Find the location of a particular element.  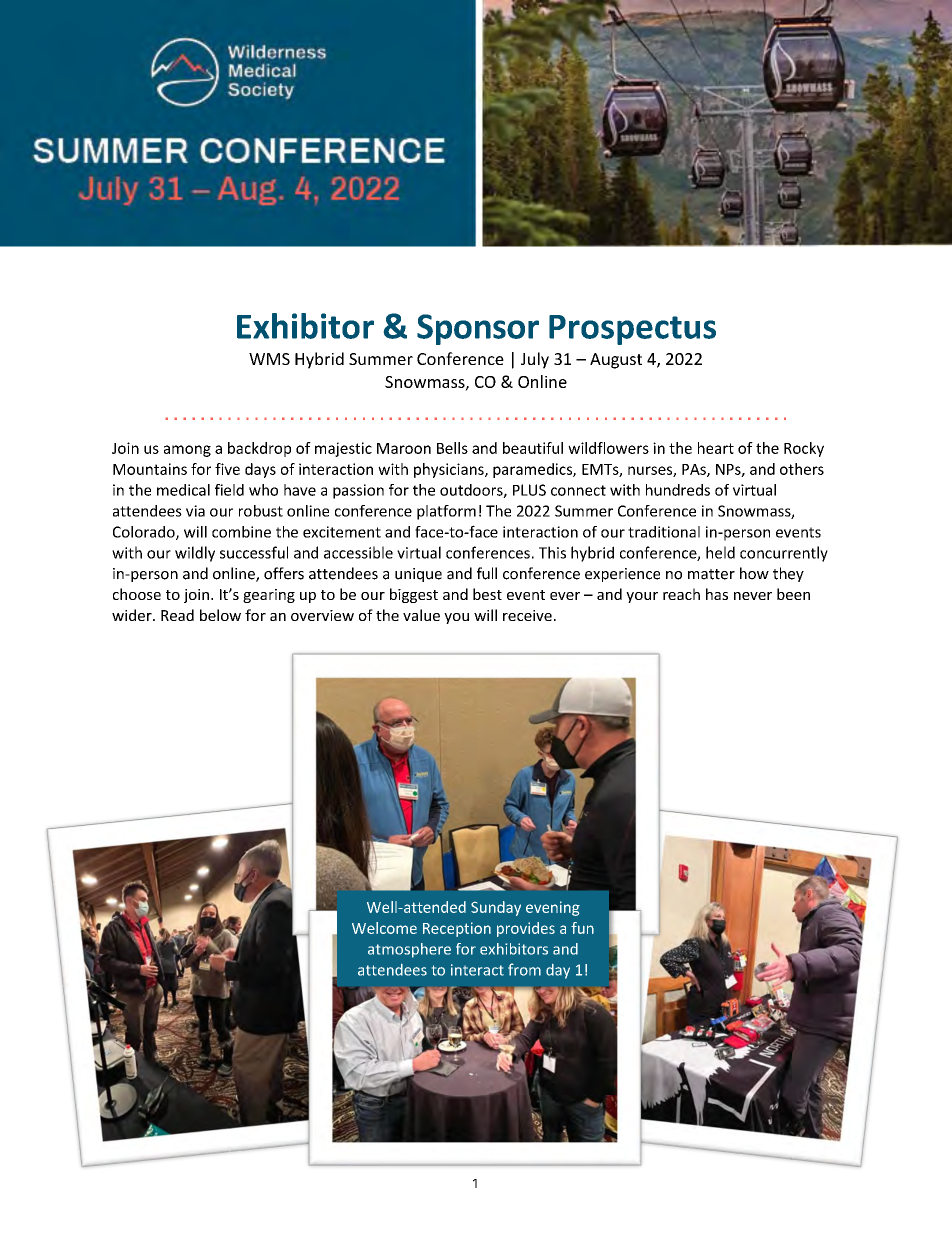

Welcome is located at coordinates (384, 928).
